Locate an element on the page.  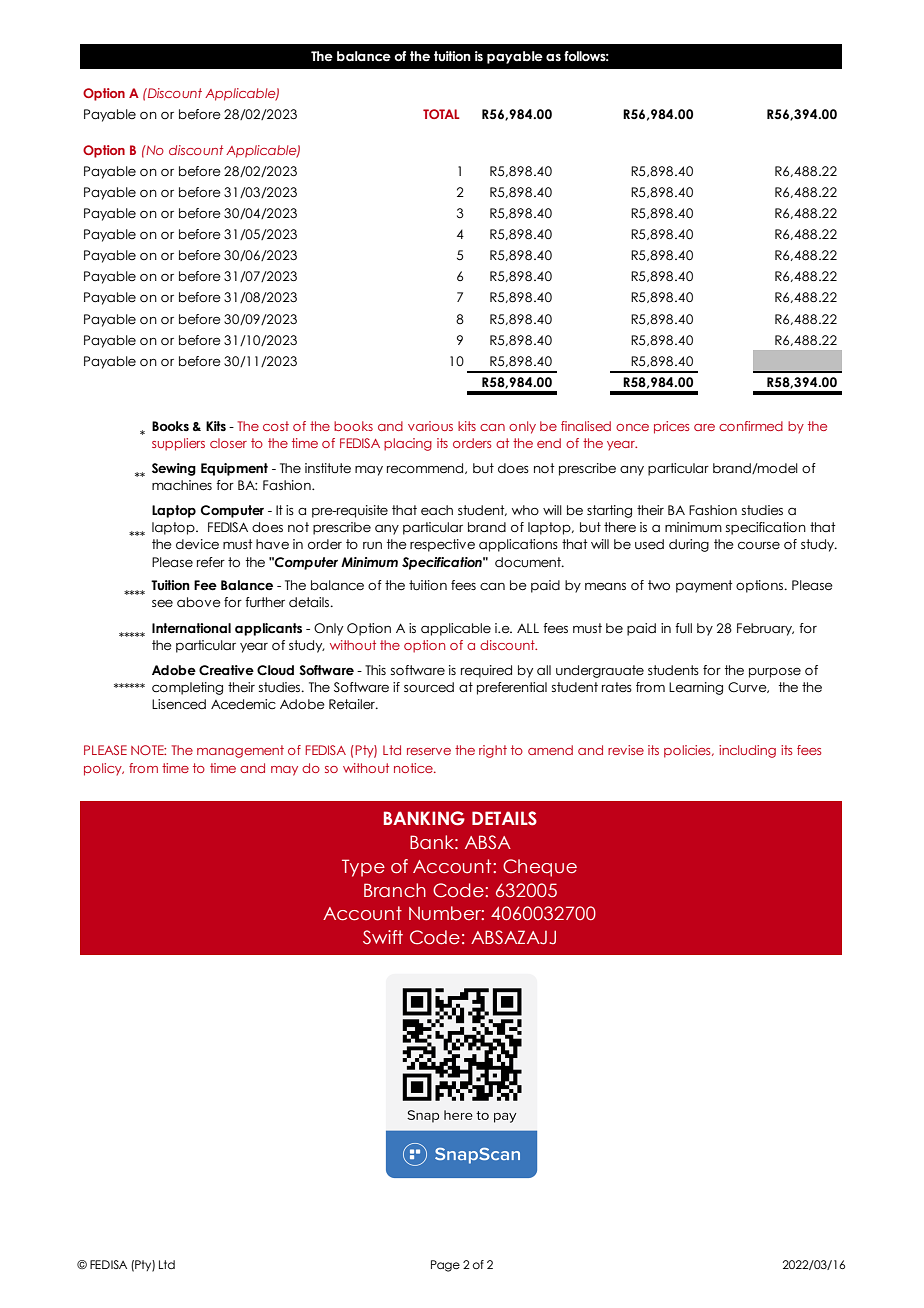
during is located at coordinates (689, 545).
